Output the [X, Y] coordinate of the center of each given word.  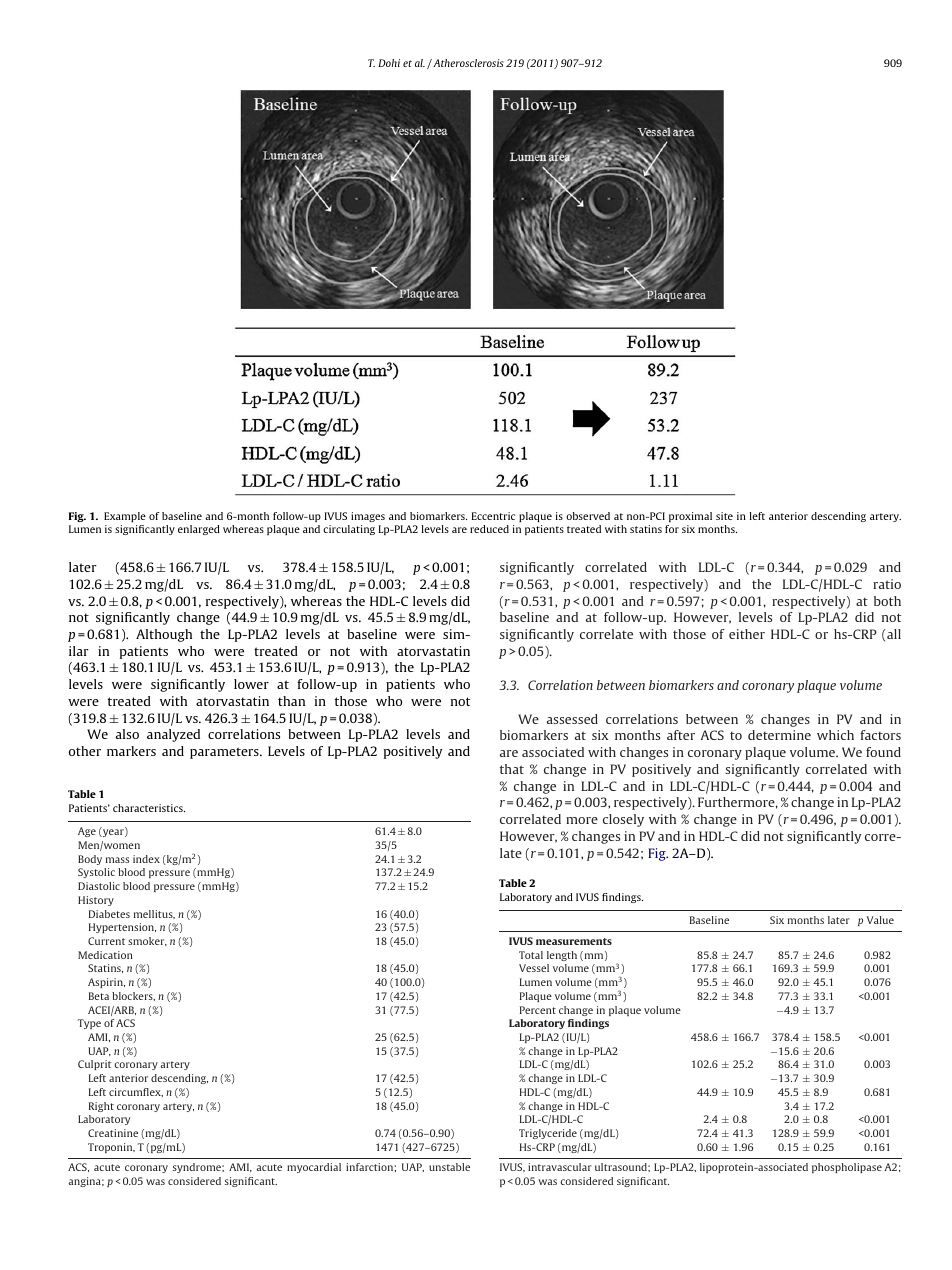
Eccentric [493, 516]
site [724, 516]
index [146, 859]
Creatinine [113, 1133]
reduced [489, 529]
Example [125, 517]
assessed [572, 719]
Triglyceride [548, 1134]
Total [531, 955]
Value [880, 920]
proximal [690, 517]
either [747, 634]
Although [164, 635]
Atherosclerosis [467, 63]
